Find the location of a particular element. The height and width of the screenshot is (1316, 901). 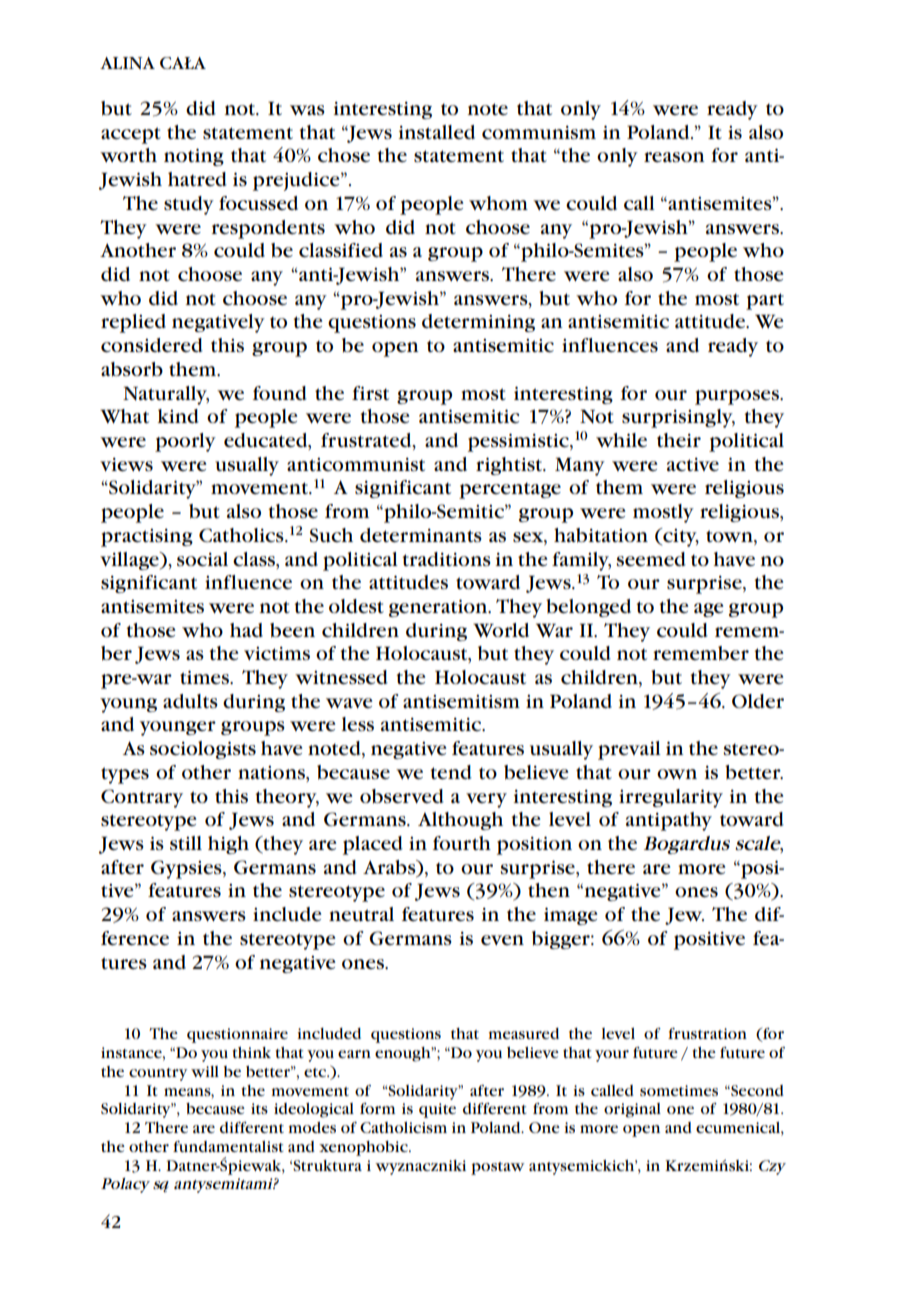

installed is located at coordinates (437, 132).
